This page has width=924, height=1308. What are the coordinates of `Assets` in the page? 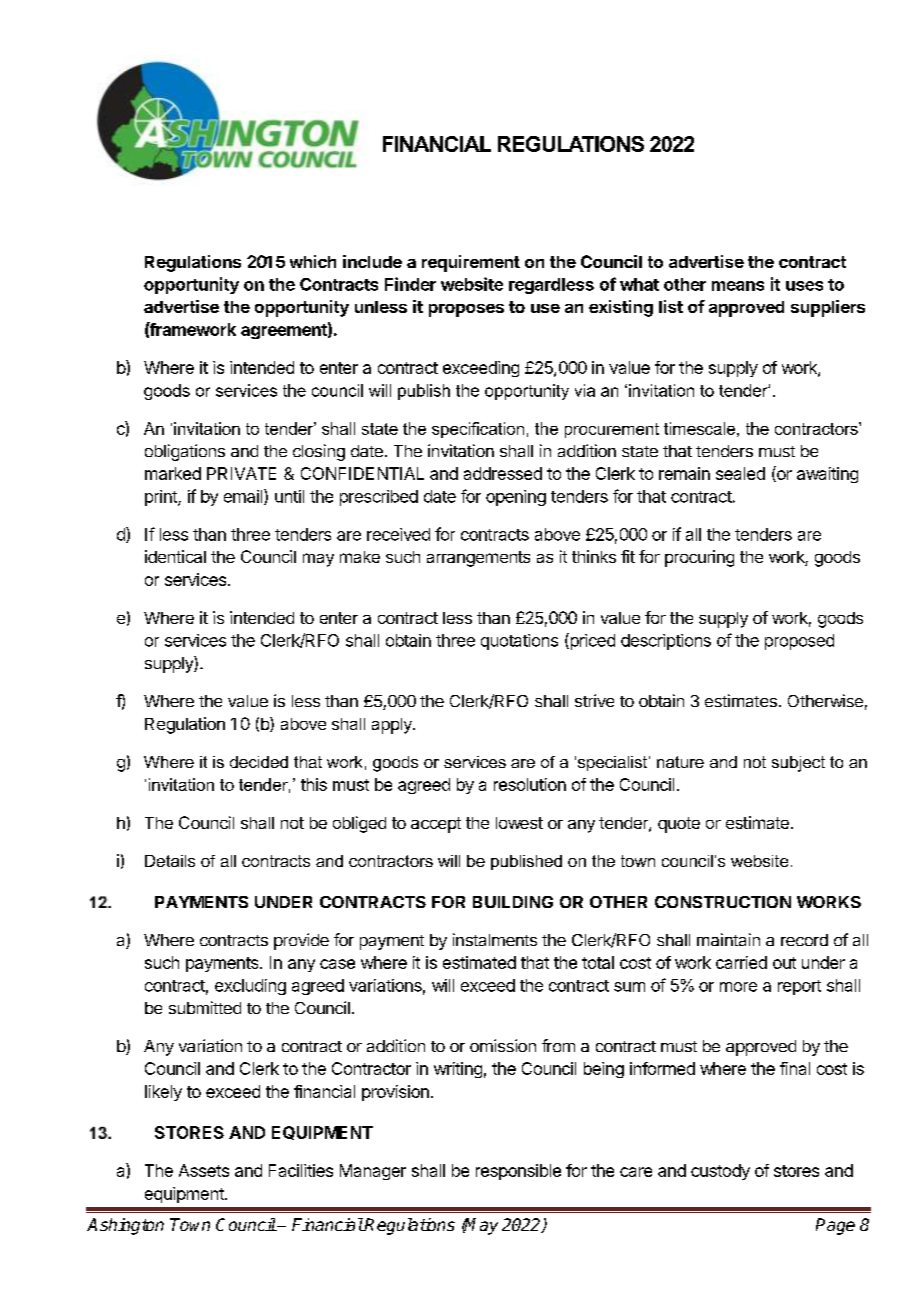 It's located at (204, 1170).
